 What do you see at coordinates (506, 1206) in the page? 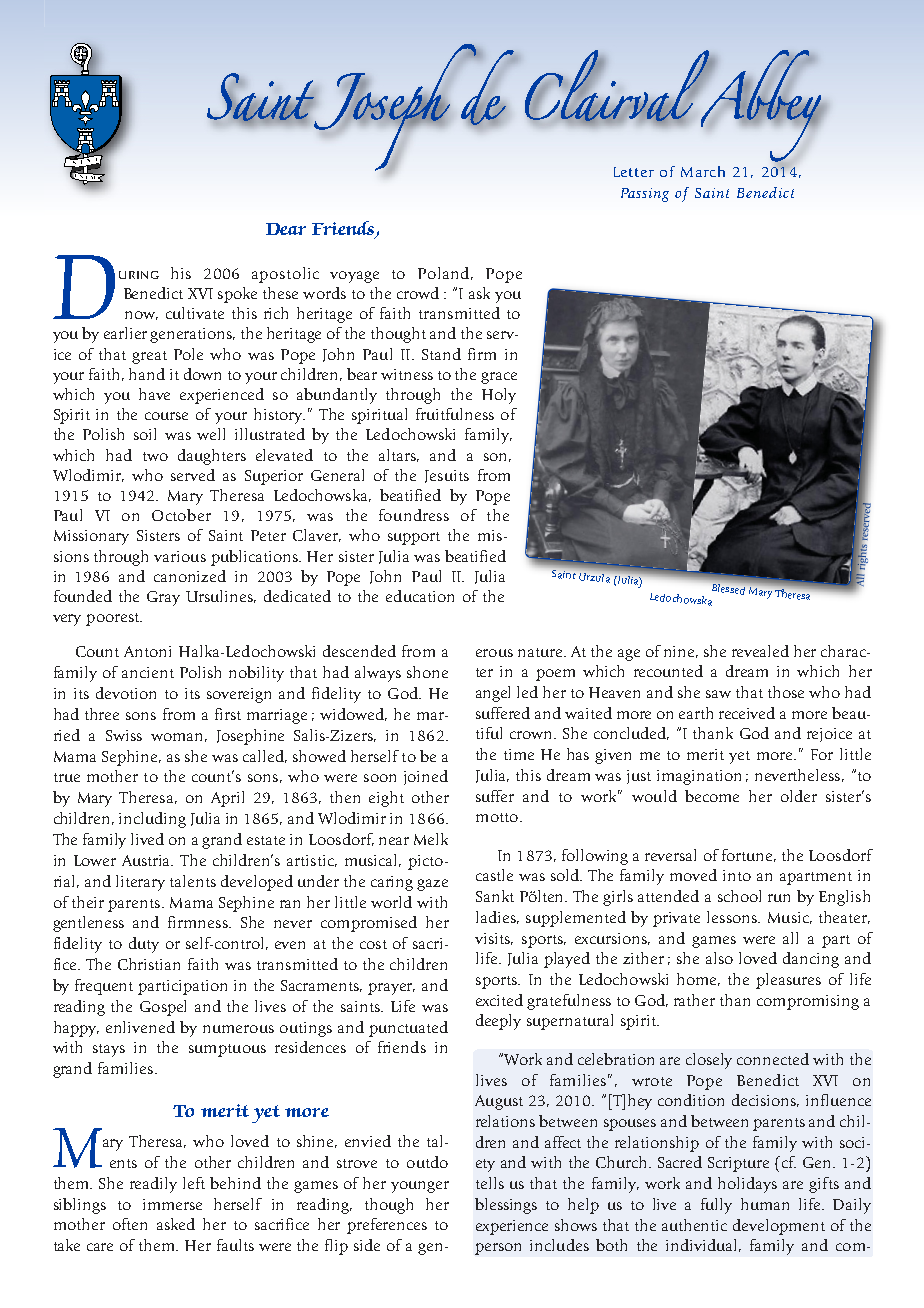
I see `blessings` at bounding box center [506, 1206].
